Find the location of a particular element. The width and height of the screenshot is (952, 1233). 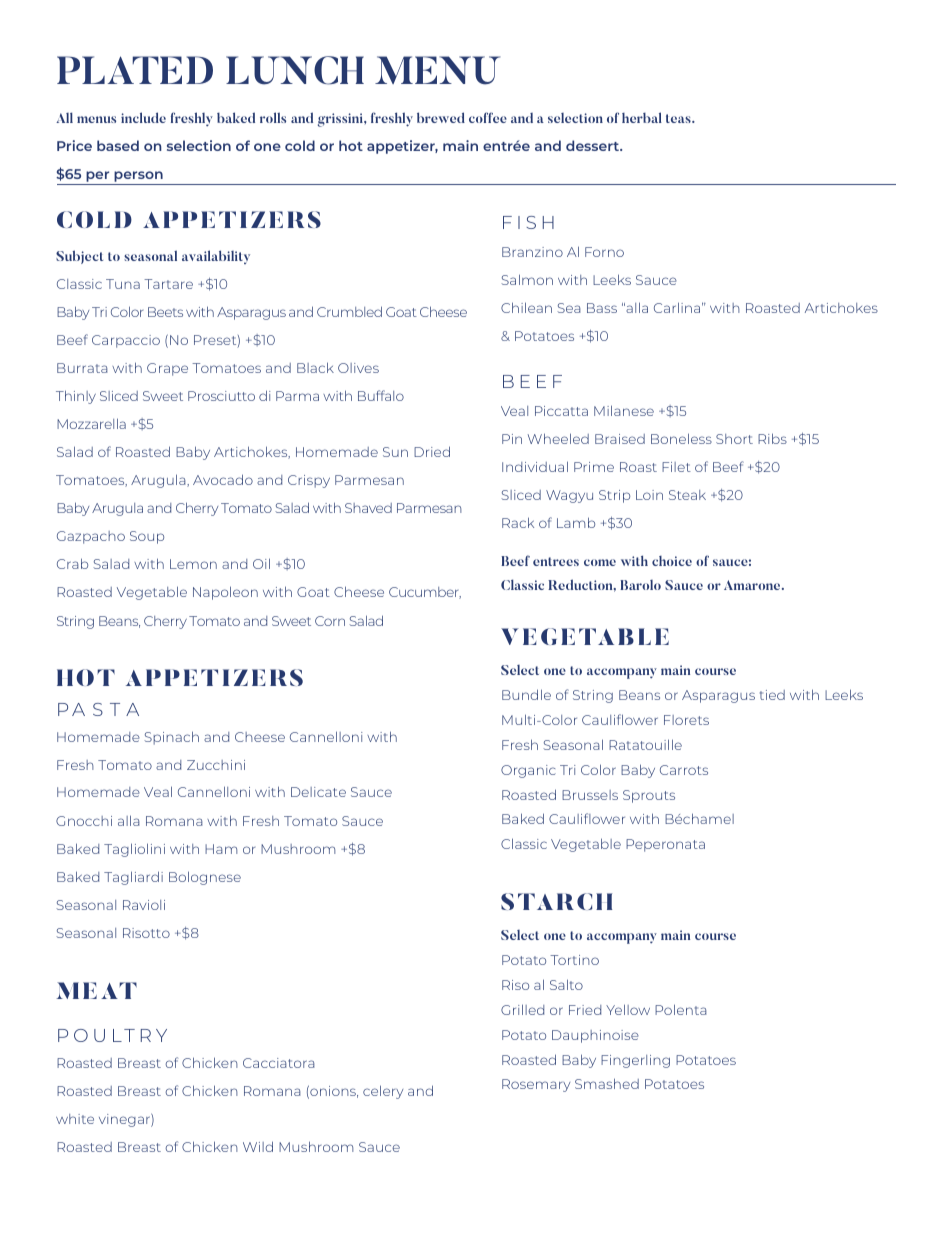

Sprouts is located at coordinates (649, 796).
